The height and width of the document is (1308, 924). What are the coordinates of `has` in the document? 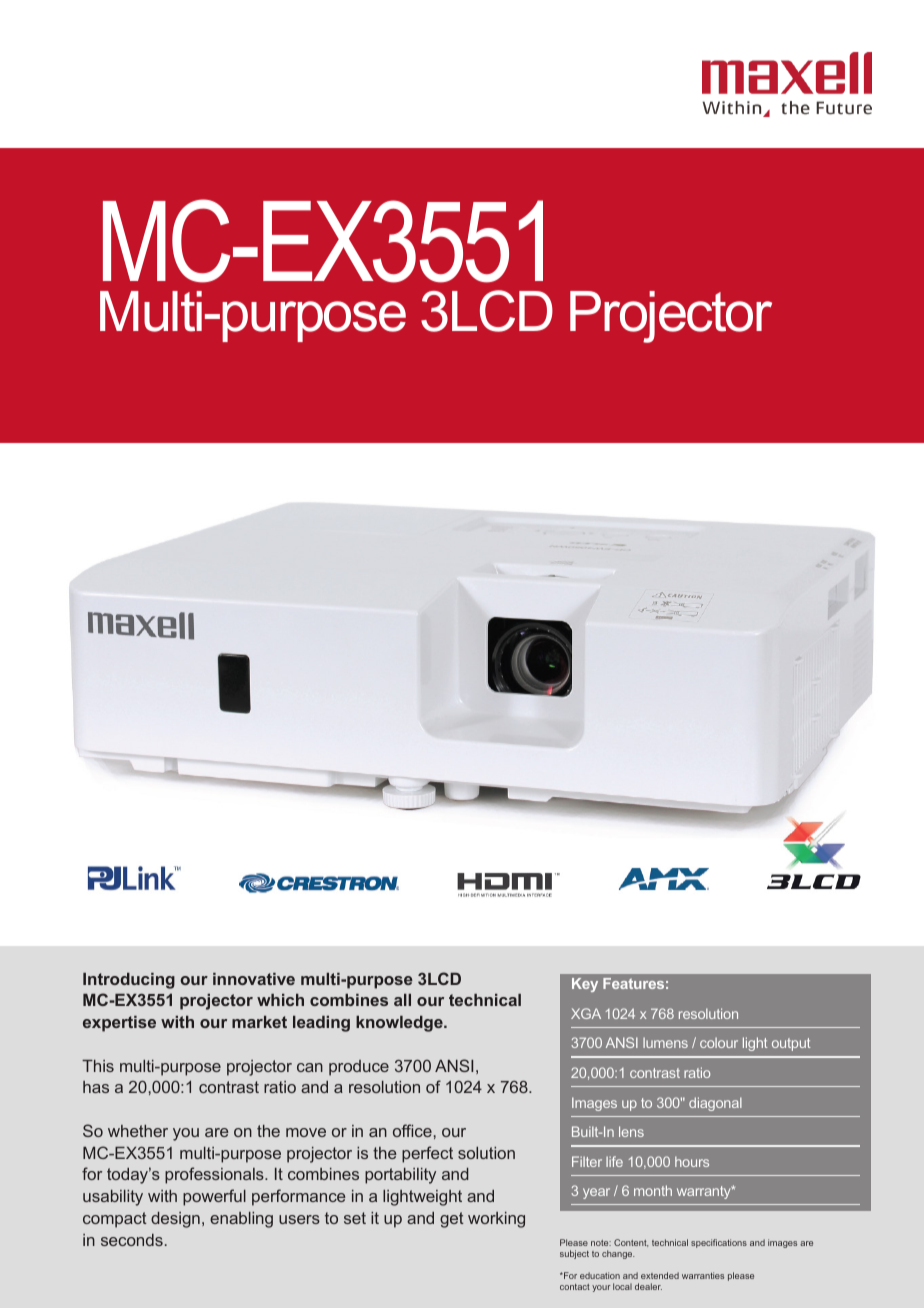 It's located at (96, 1087).
